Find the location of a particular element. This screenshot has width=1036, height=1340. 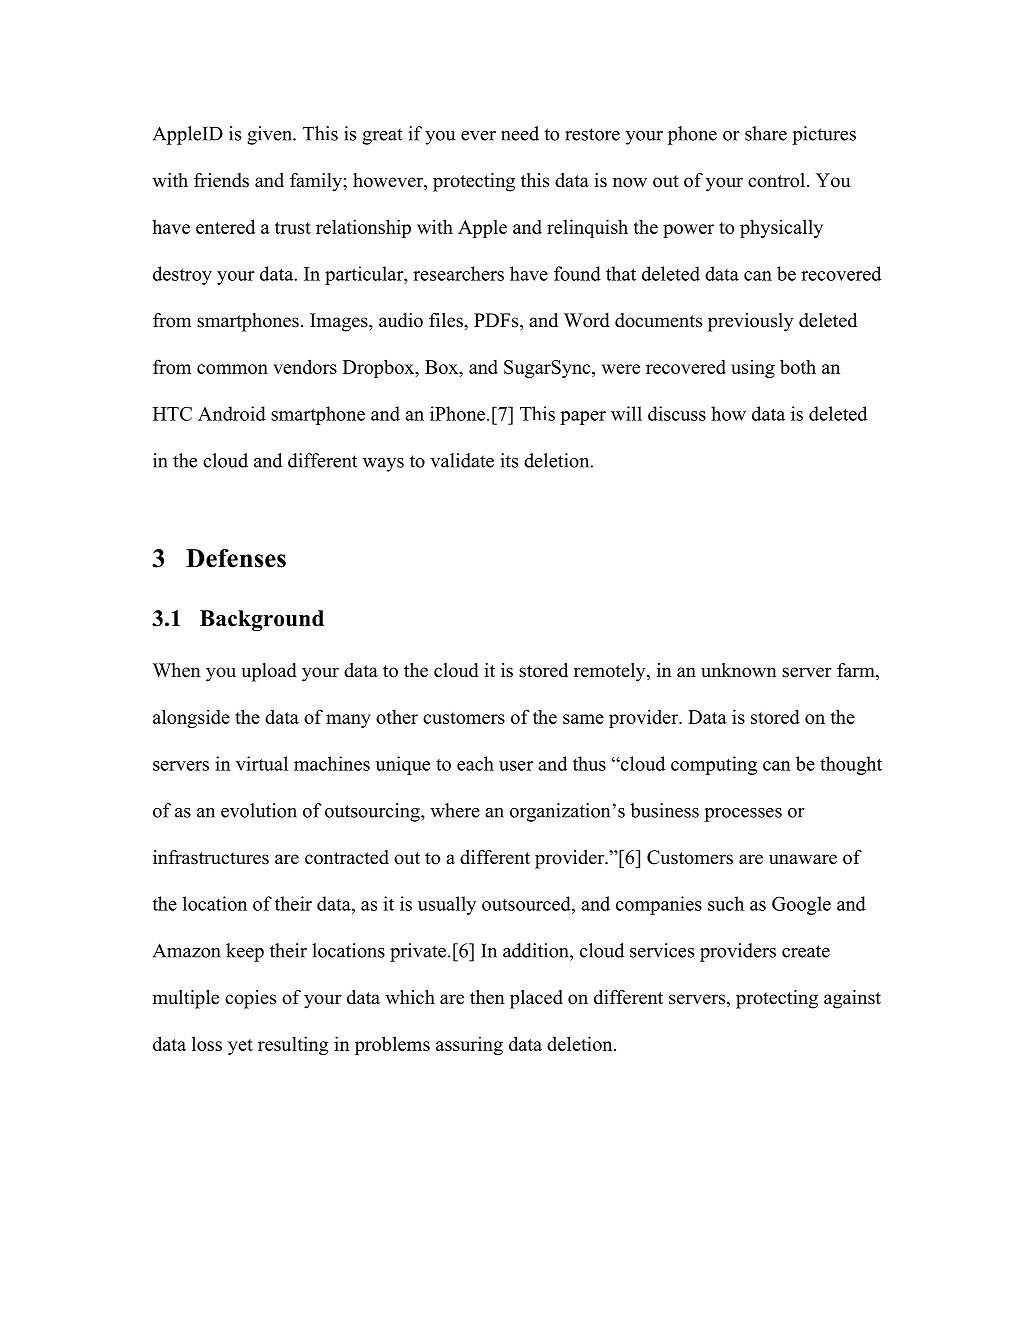

against is located at coordinates (852, 999).
